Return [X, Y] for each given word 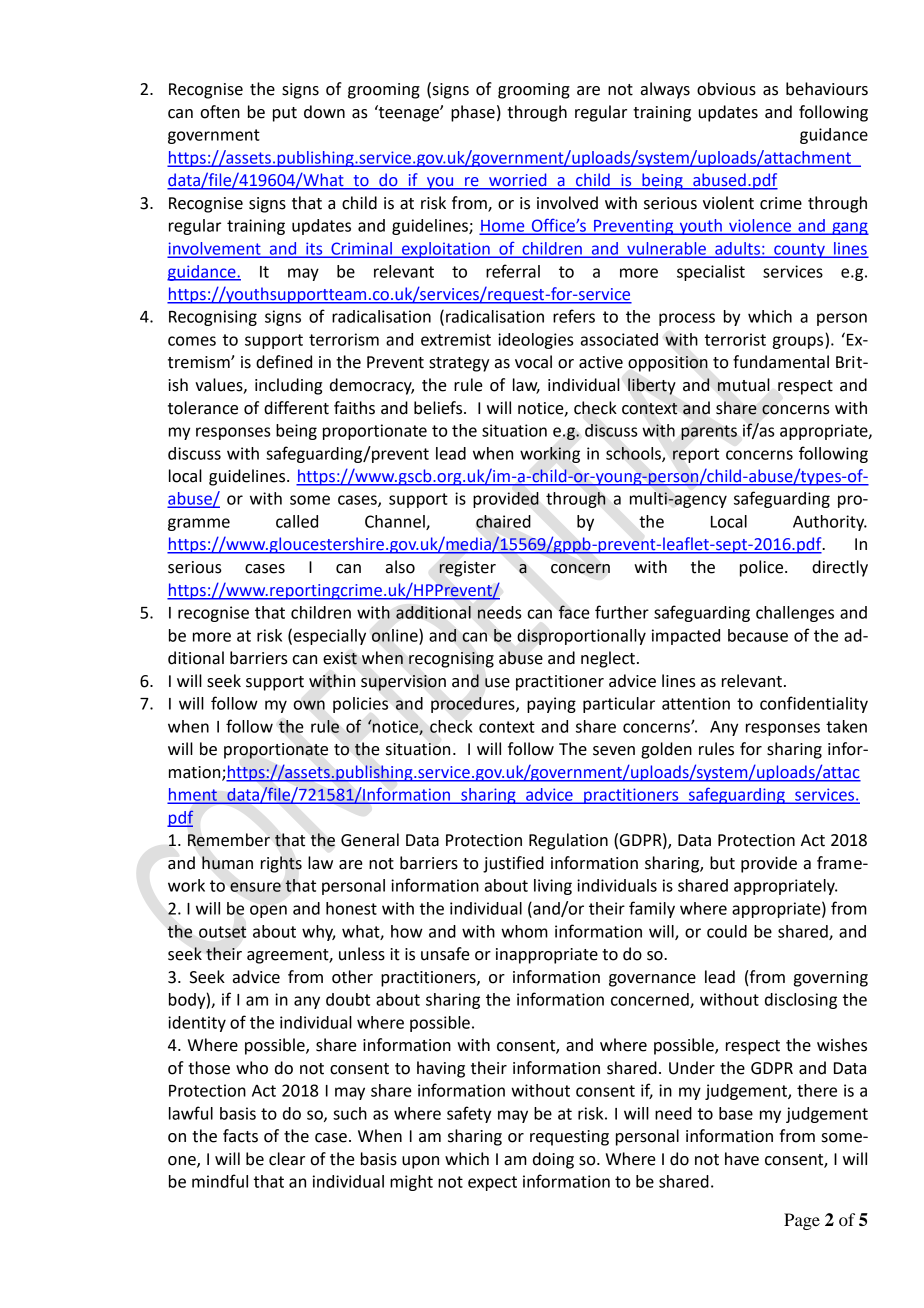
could [727, 931]
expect [492, 1183]
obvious [726, 89]
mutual [744, 385]
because [758, 635]
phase [473, 113]
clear [287, 1159]
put [285, 114]
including [288, 386]
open [268, 911]
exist [340, 658]
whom [524, 931]
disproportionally [581, 637]
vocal [533, 362]
